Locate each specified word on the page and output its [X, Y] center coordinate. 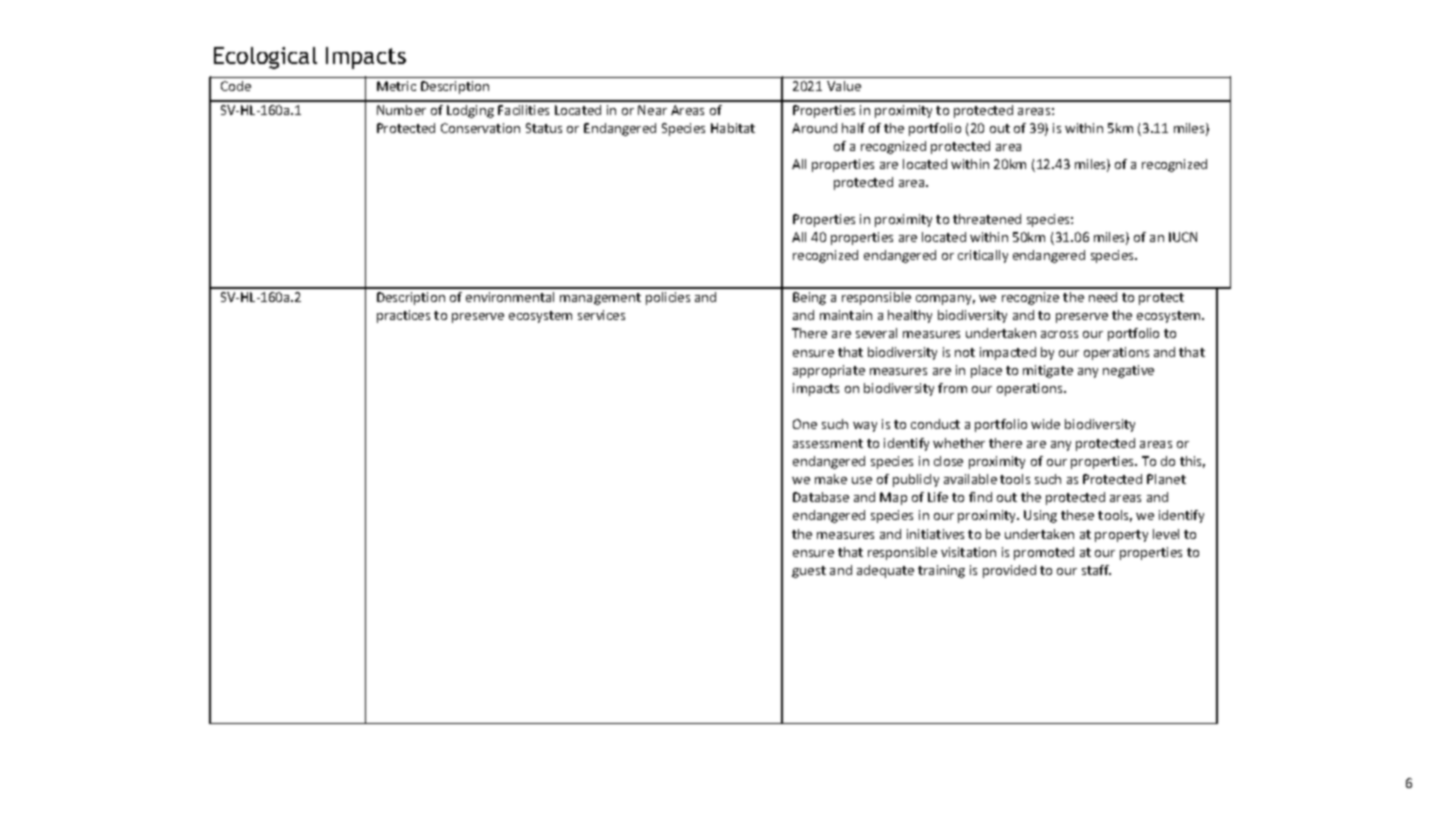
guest [809, 572]
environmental [510, 297]
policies [668, 298]
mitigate [1048, 371]
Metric [396, 86]
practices [403, 316]
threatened [987, 219]
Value [844, 86]
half [853, 128]
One [805, 424]
